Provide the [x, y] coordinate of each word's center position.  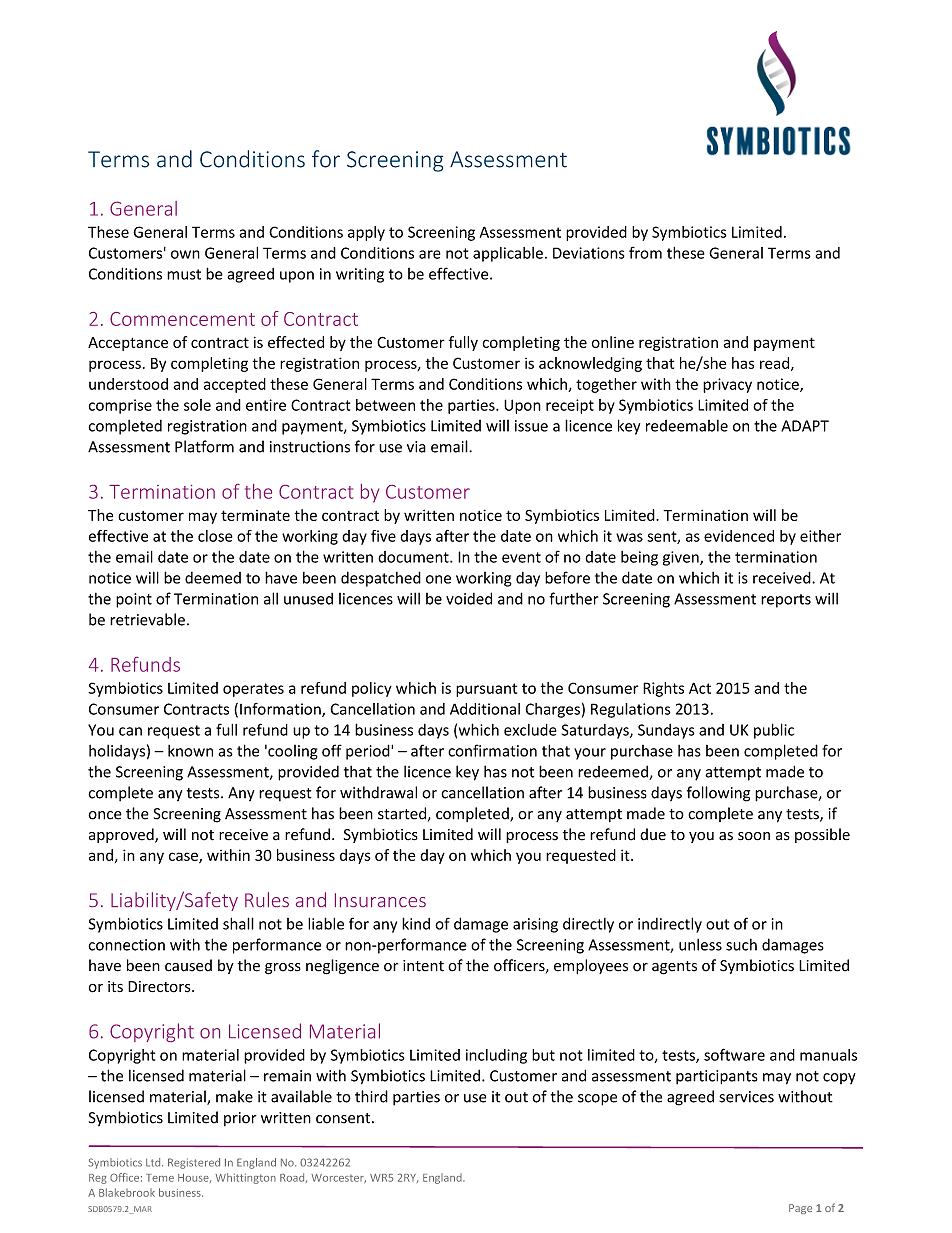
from [645, 253]
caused [188, 965]
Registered [194, 1163]
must [184, 274]
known [190, 751]
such [741, 945]
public [774, 731]
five [383, 536]
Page [800, 1209]
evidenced [739, 536]
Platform [204, 446]
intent [423, 966]
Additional [485, 709]
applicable [508, 254]
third [371, 1096]
